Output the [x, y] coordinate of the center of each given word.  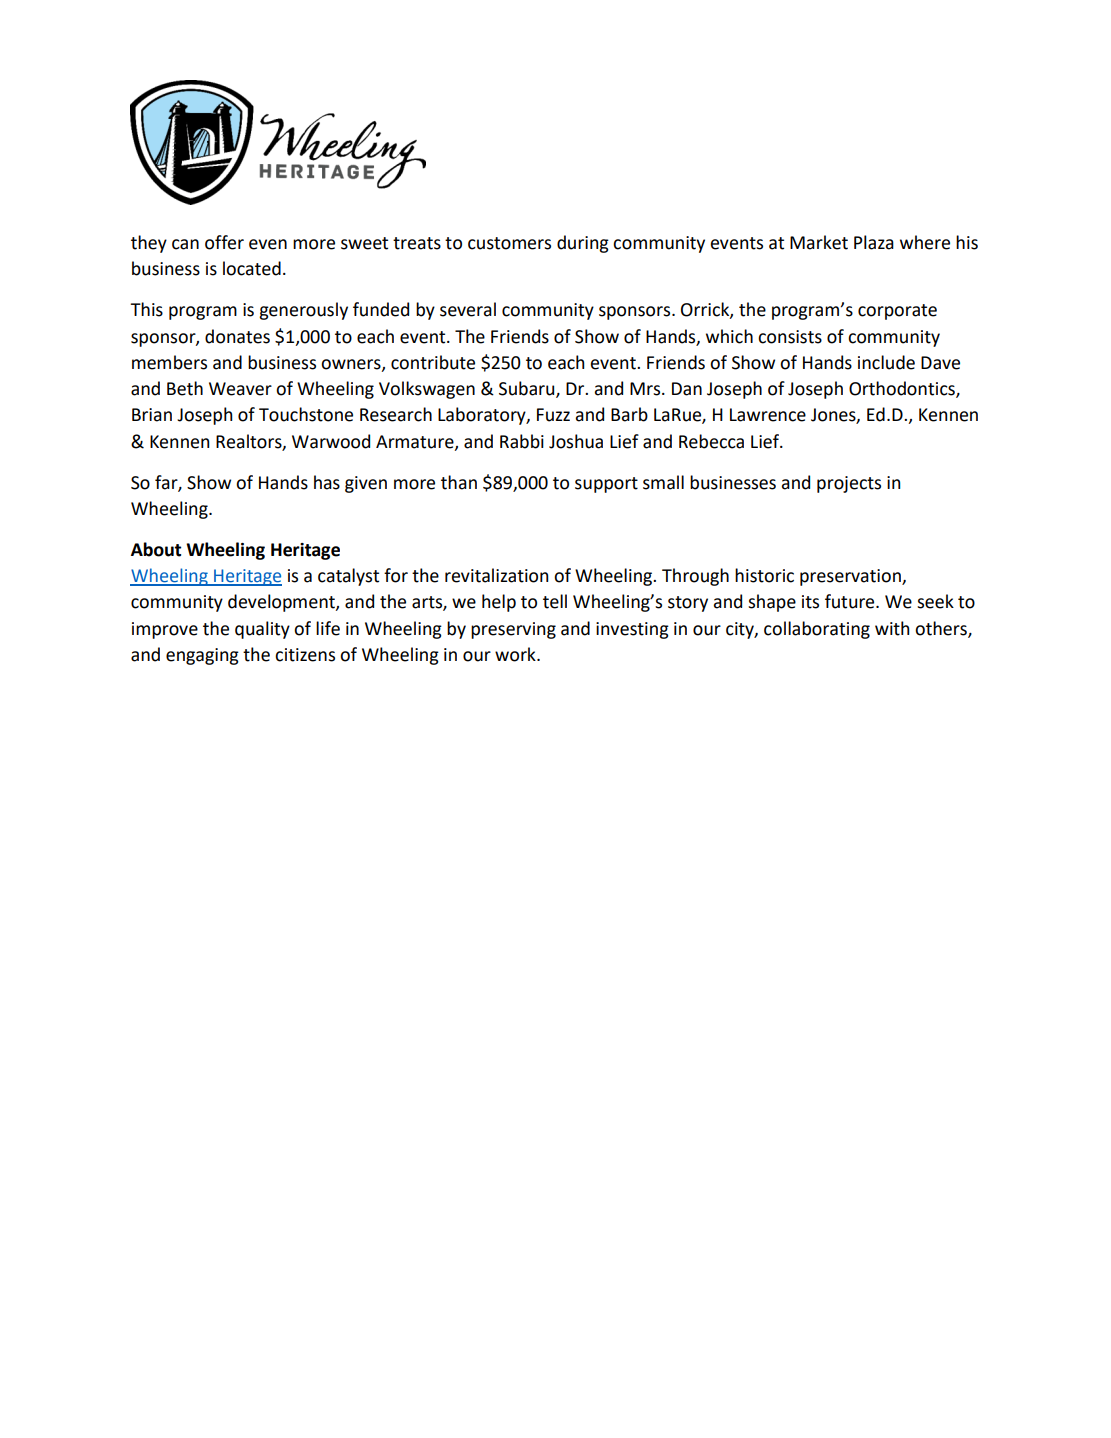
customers [509, 243]
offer [224, 242]
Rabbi [522, 441]
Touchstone [306, 414]
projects [849, 484]
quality [262, 630]
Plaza [874, 242]
